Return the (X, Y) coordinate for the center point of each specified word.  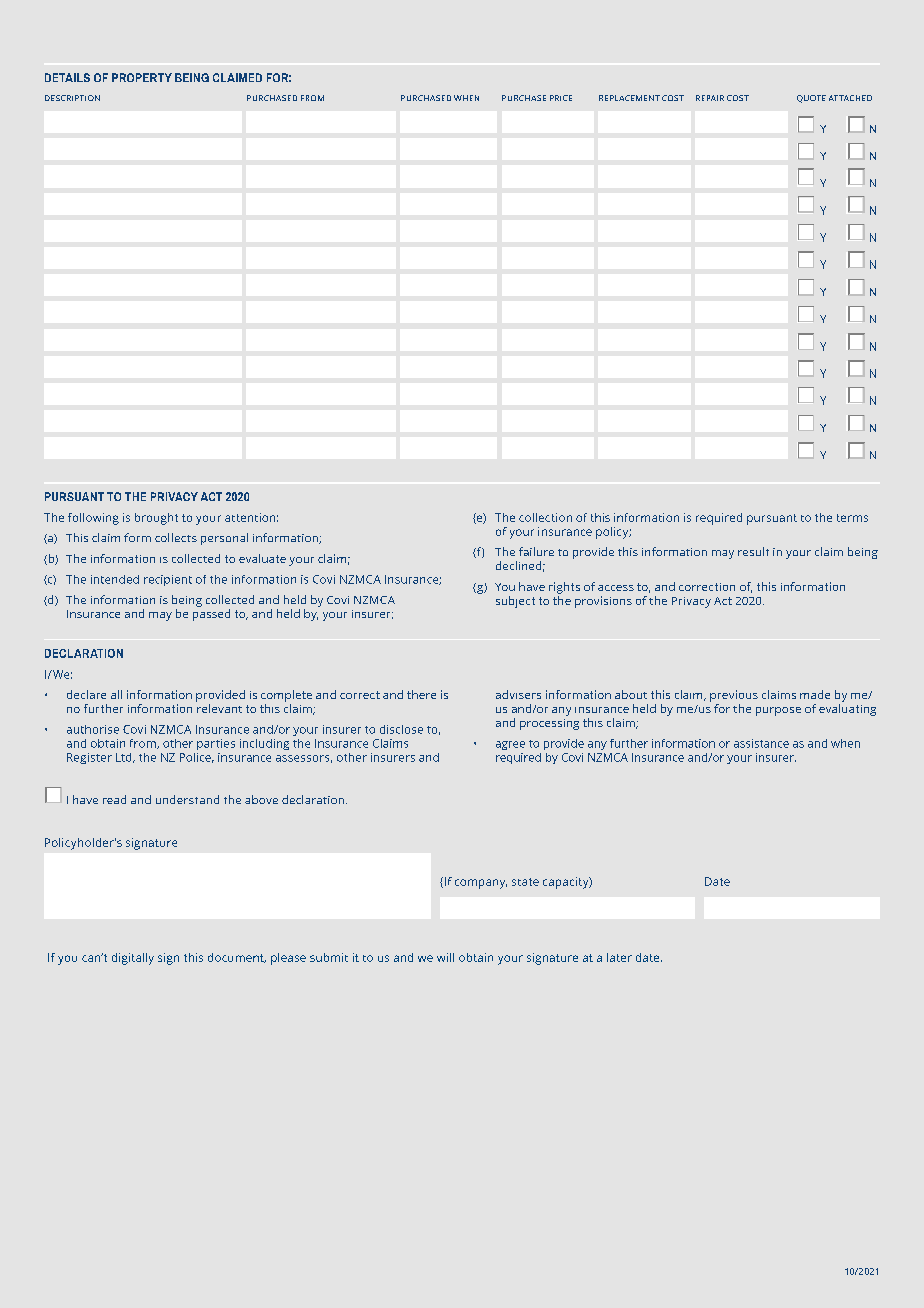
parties (216, 744)
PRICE (561, 98)
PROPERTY (142, 77)
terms (852, 518)
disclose (401, 729)
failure (536, 551)
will (445, 957)
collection (545, 517)
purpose (778, 711)
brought (156, 519)
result (753, 551)
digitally (133, 959)
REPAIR (710, 98)
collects (176, 537)
